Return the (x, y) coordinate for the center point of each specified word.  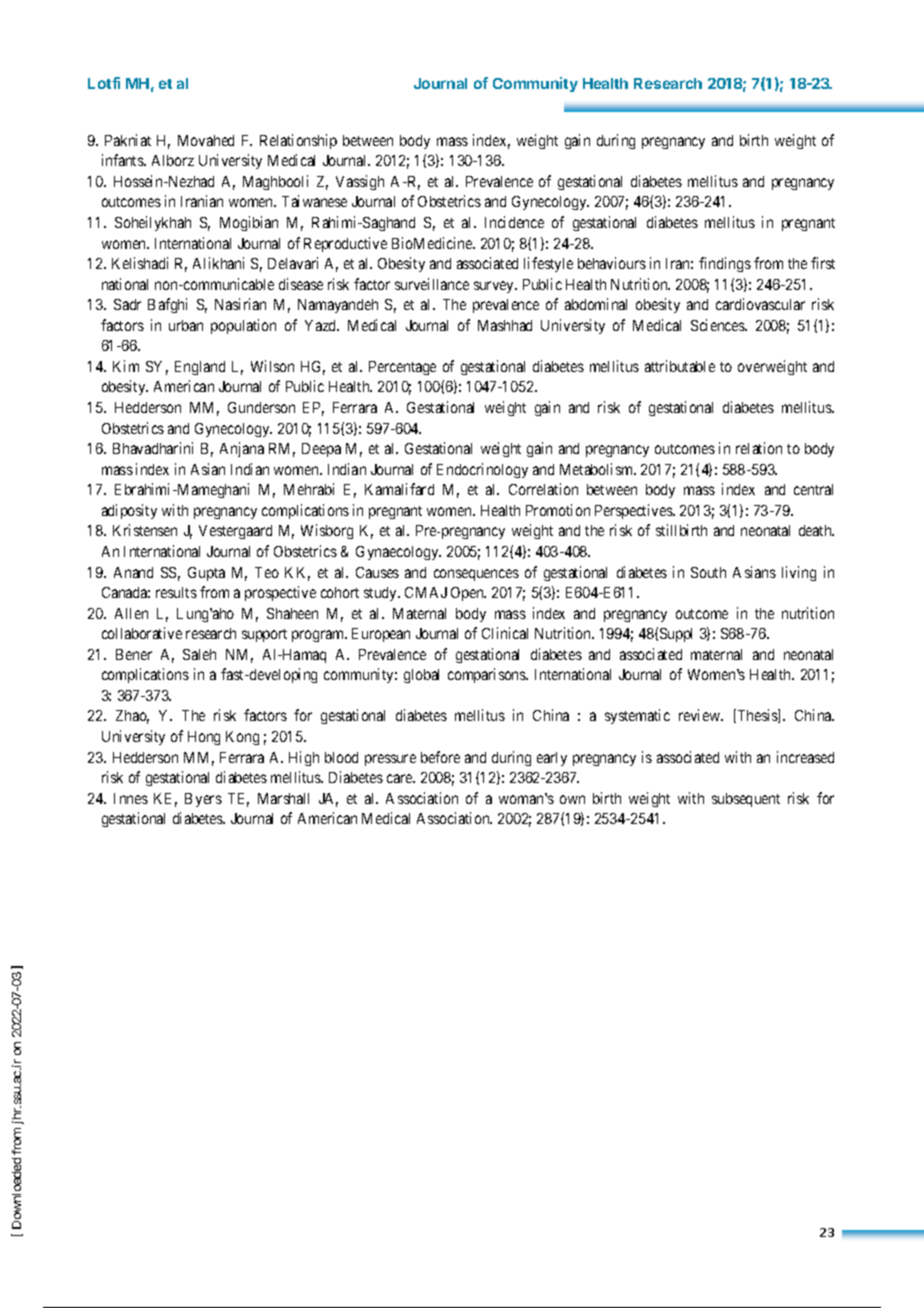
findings (725, 264)
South (708, 572)
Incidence (514, 222)
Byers (203, 800)
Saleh (199, 654)
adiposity (129, 511)
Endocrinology (482, 470)
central (813, 489)
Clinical (505, 633)
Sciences (718, 325)
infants (123, 160)
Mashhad (505, 325)
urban (186, 325)
